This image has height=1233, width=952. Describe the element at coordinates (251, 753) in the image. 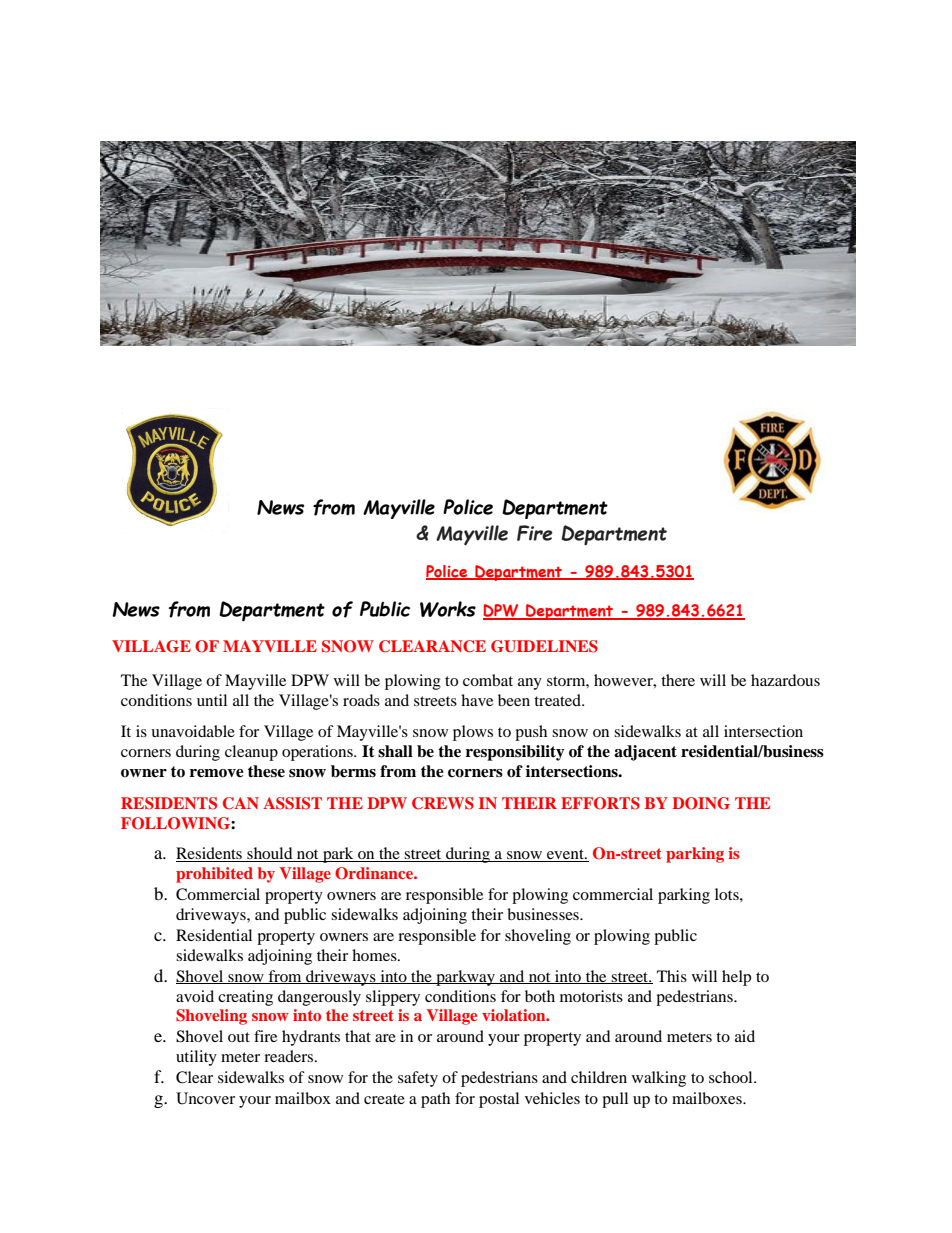

I see `cleanup` at that location.
